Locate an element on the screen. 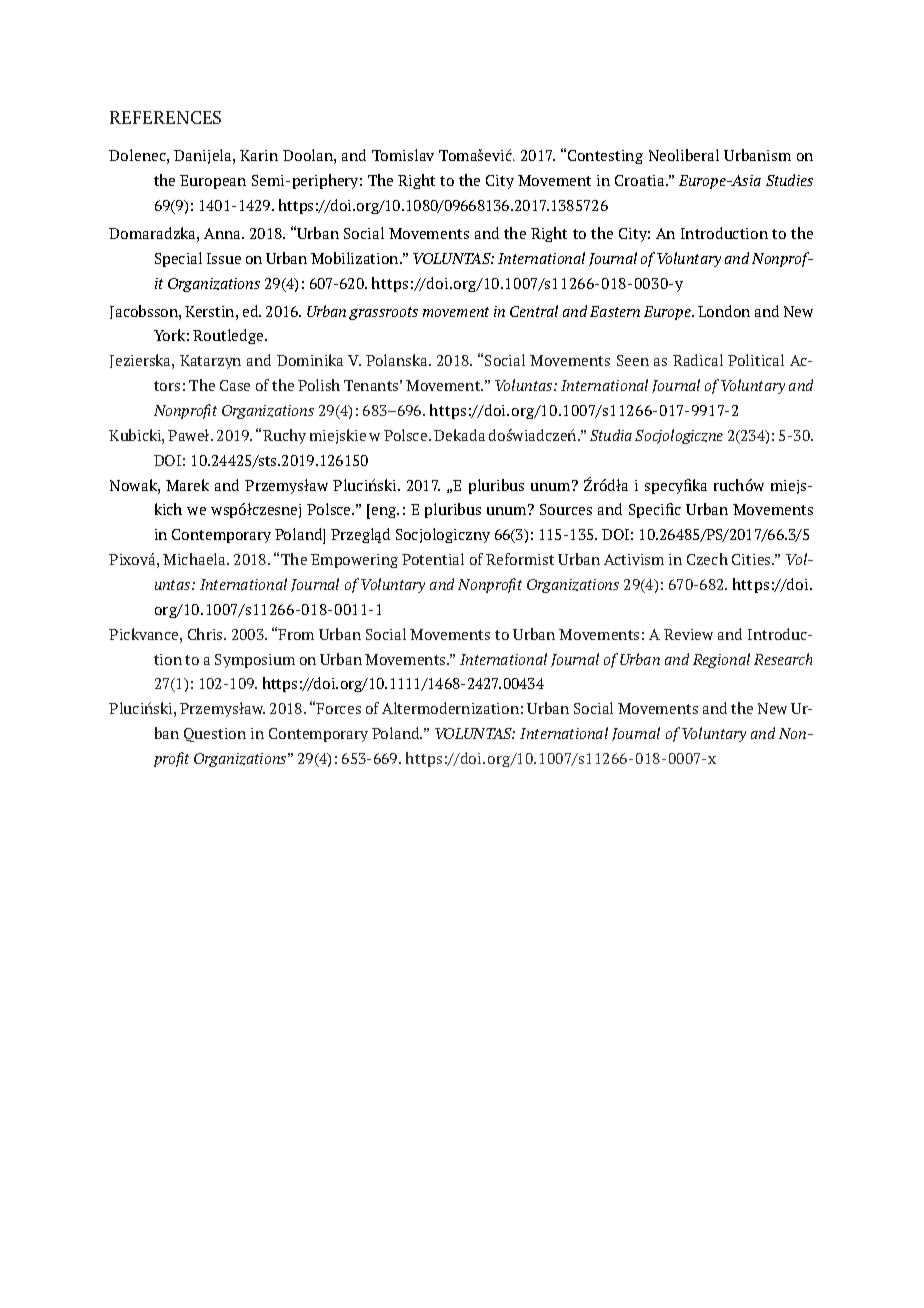 Image resolution: width=924 pixels, height=1308 pixels. Karin is located at coordinates (259, 155).
